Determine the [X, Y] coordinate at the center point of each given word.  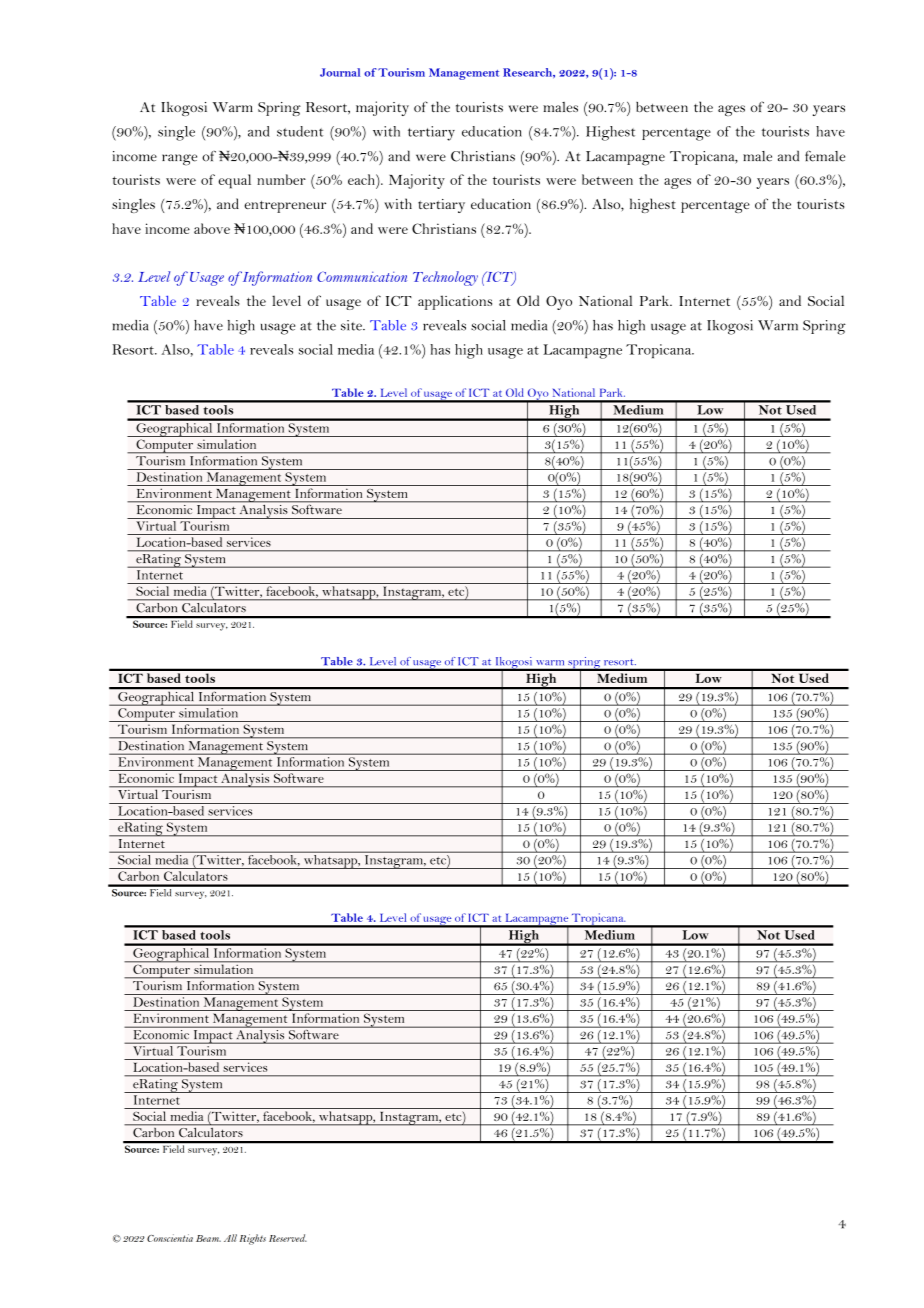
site [352, 325]
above [212, 228]
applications [455, 302]
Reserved [288, 1238]
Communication [362, 276]
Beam [208, 1238]
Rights [253, 1239]
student [300, 131]
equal [234, 181]
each [362, 179]
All [230, 1238]
